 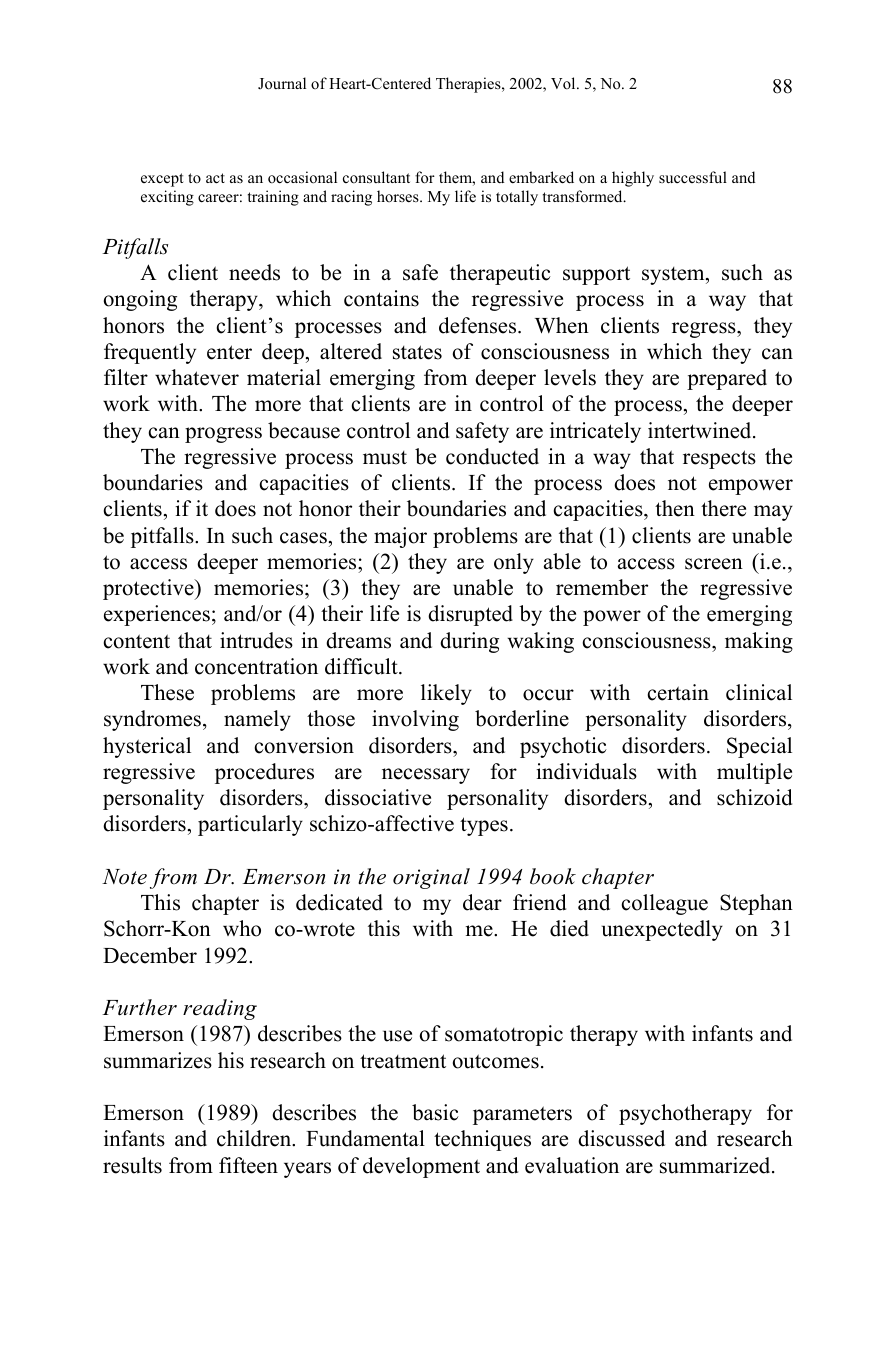 What do you see at coordinates (716, 1165) in the screenshot?
I see `summarized` at bounding box center [716, 1165].
